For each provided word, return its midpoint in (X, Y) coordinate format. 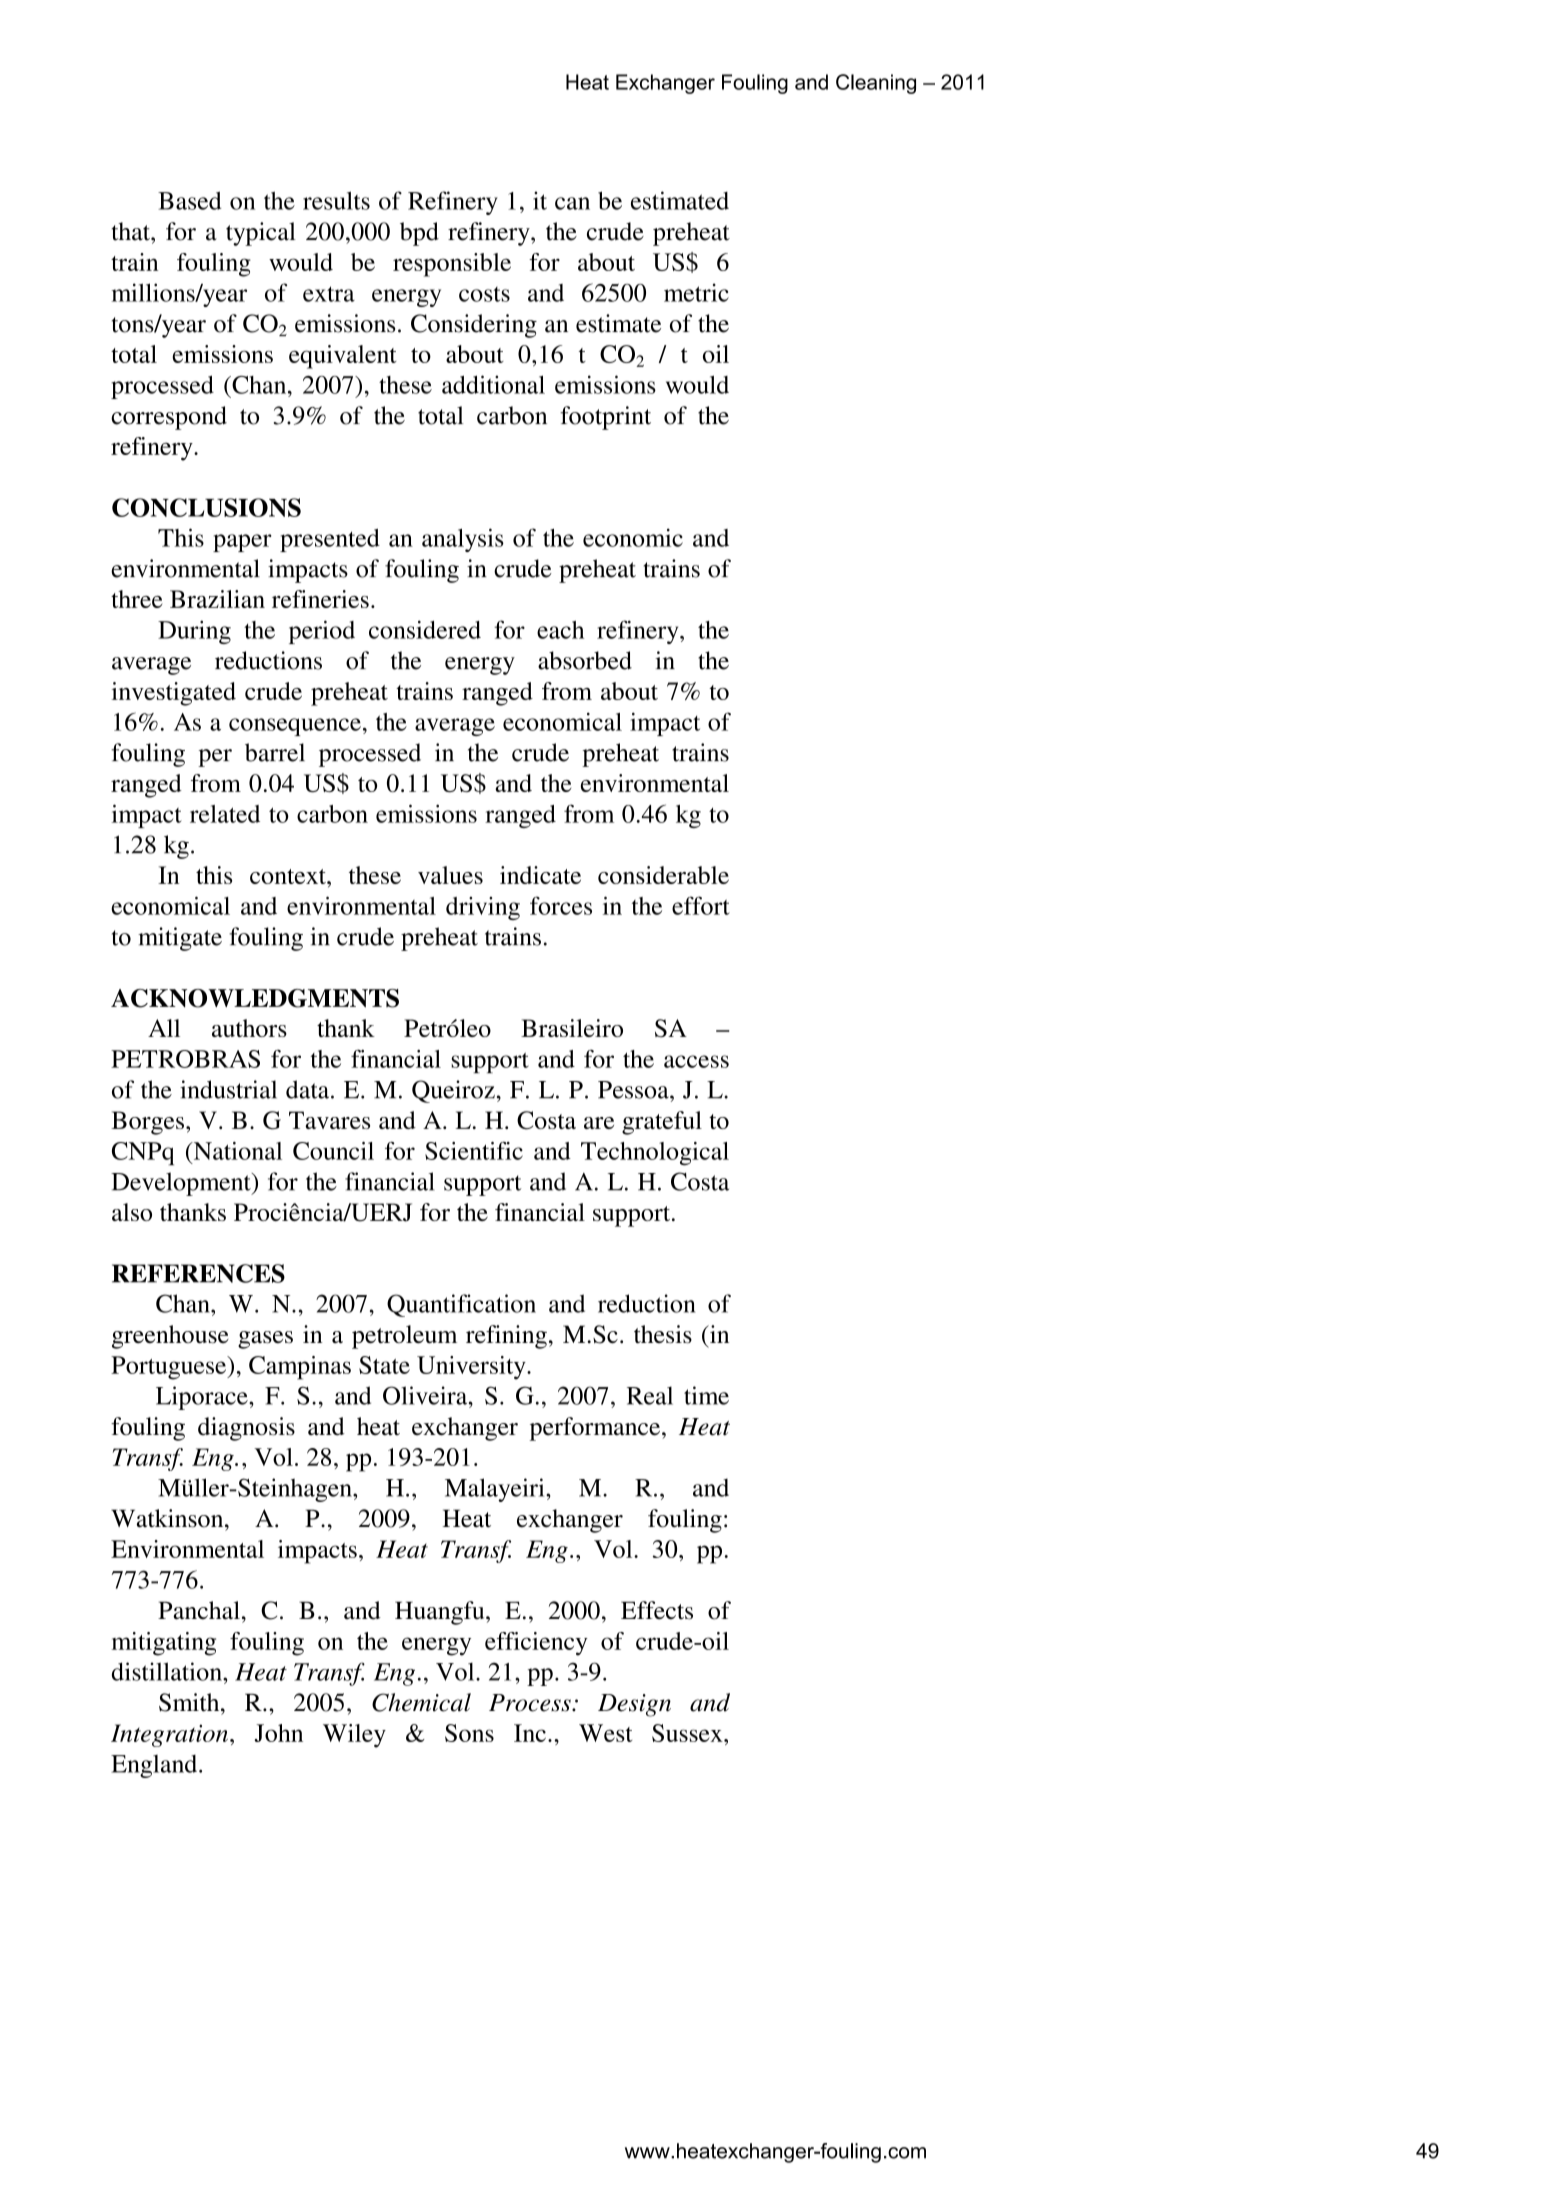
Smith (190, 1702)
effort (701, 905)
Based (190, 200)
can (572, 203)
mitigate (180, 939)
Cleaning (876, 84)
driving (483, 908)
